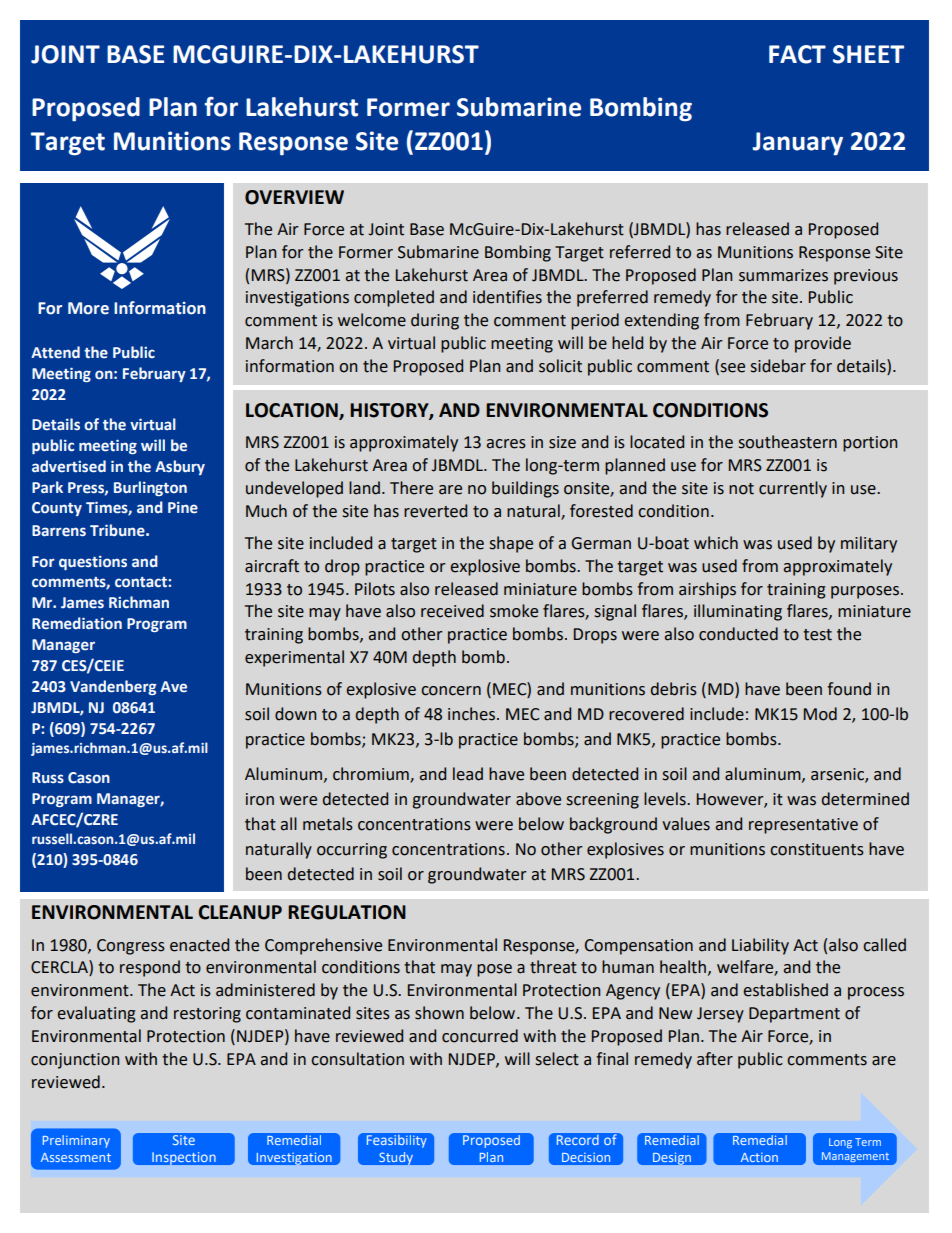 The image size is (952, 1233). Describe the element at coordinates (817, 635) in the page. I see `test` at that location.
